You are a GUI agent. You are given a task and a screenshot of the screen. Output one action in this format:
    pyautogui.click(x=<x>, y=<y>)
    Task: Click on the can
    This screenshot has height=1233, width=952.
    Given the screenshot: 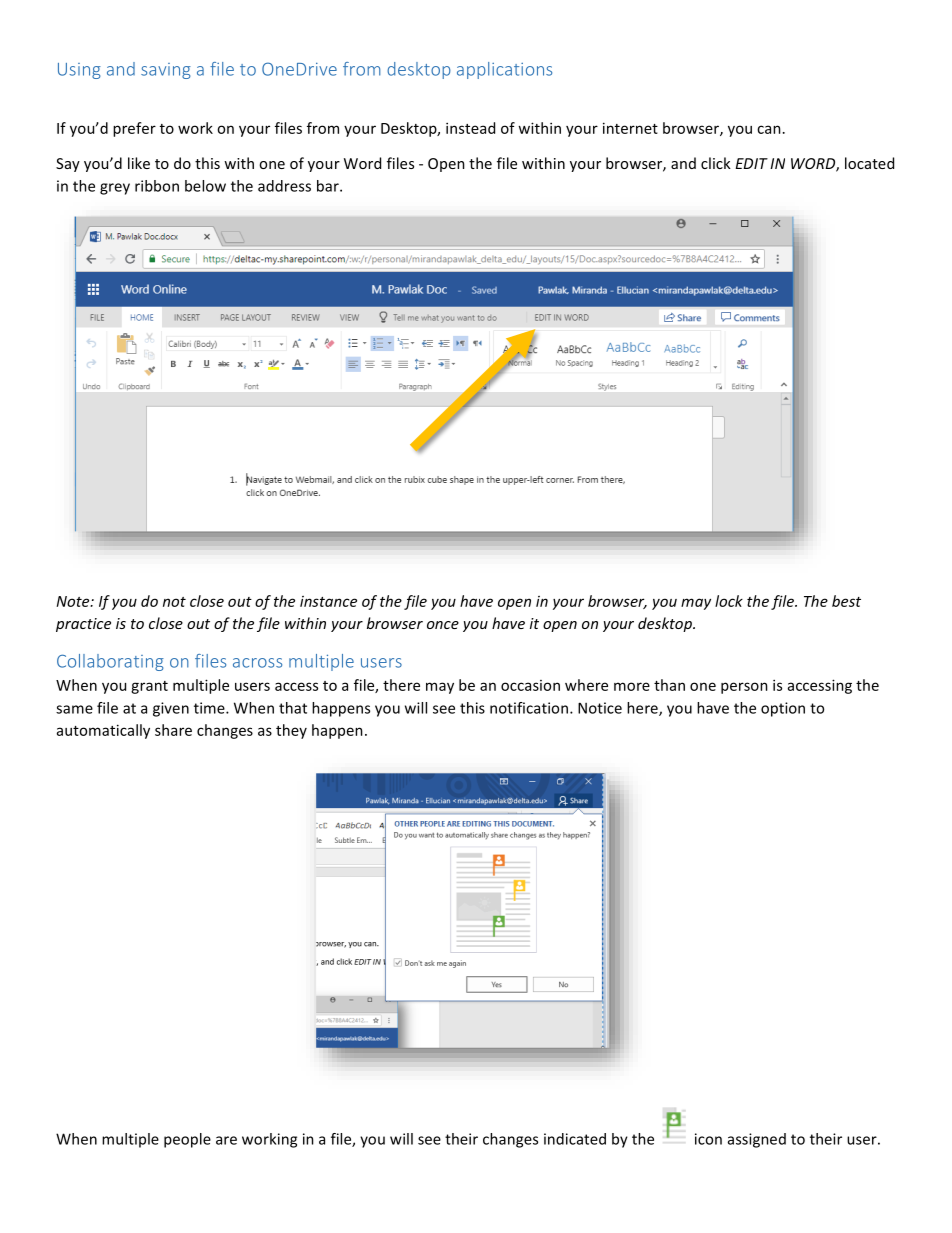 What is the action you would take?
    pyautogui.click(x=769, y=129)
